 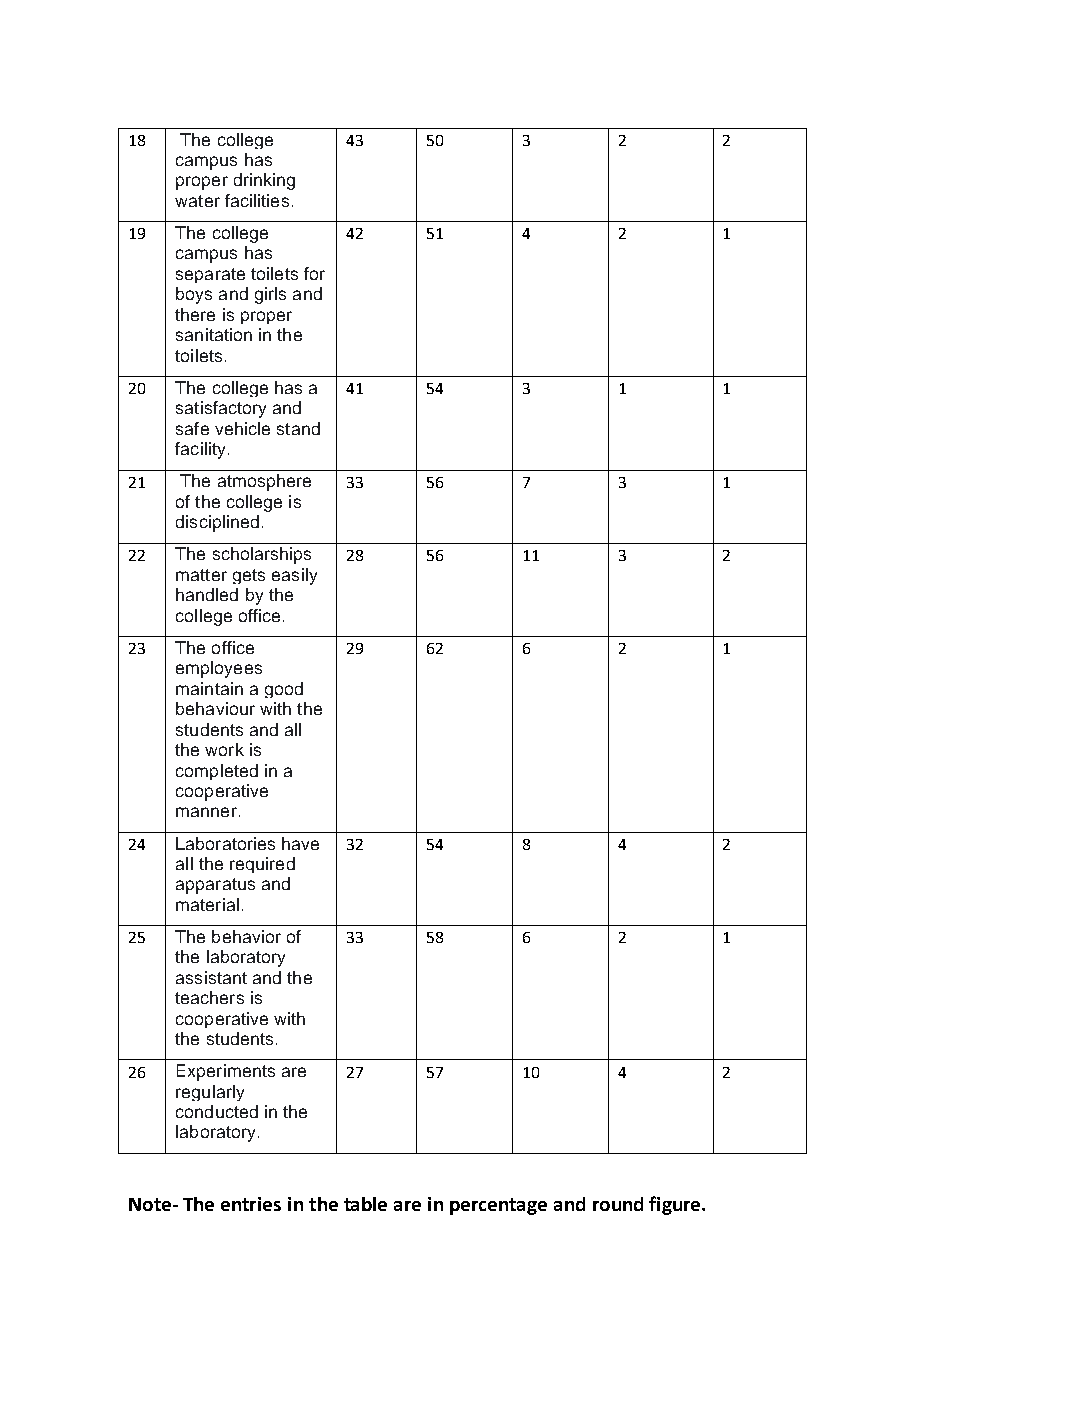 I want to click on entries, so click(x=251, y=1204).
